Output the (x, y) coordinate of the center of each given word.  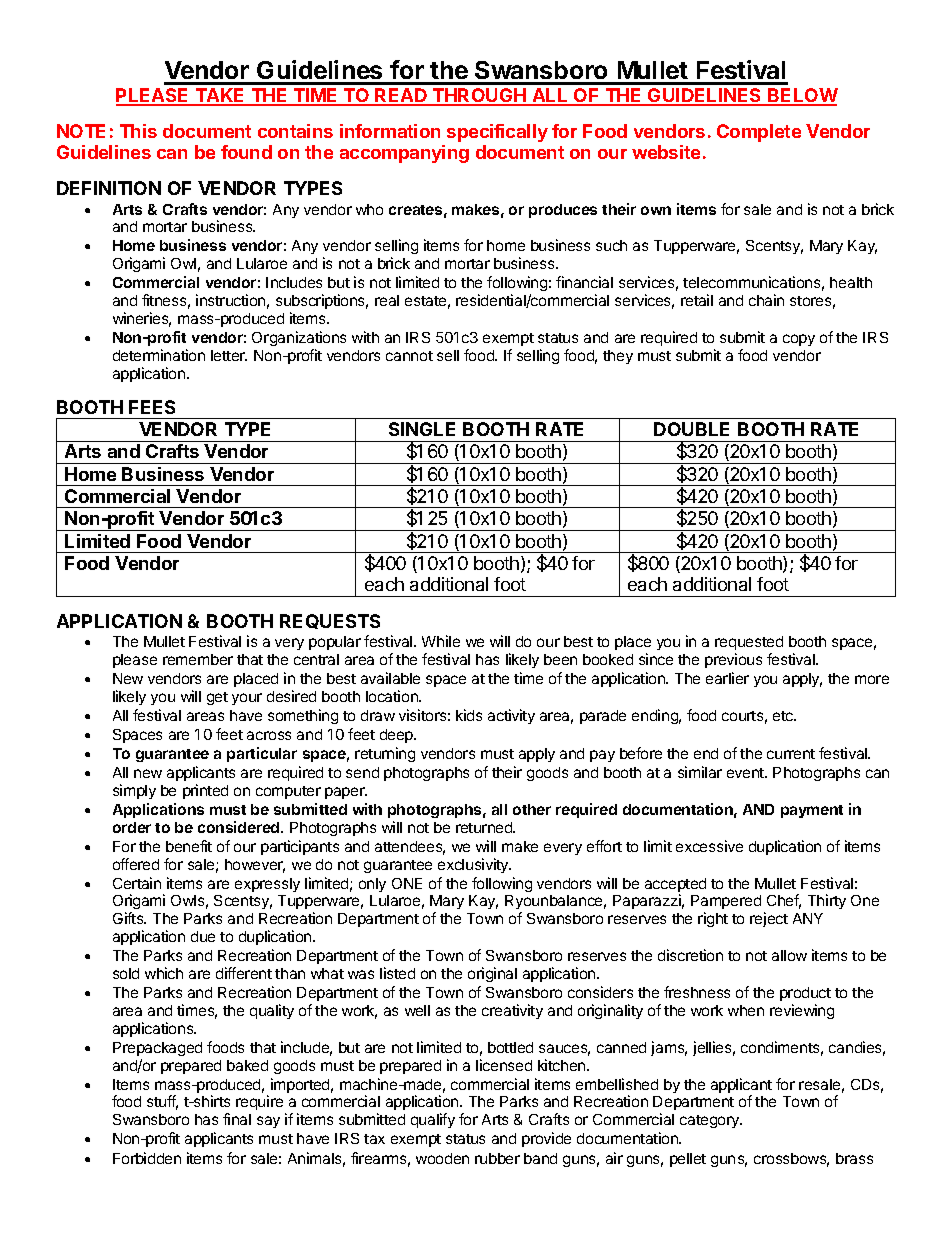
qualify (433, 1120)
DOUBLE (691, 429)
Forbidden (147, 1158)
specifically (497, 133)
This (138, 131)
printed (205, 791)
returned (485, 827)
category (710, 1121)
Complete (759, 133)
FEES (152, 407)
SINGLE (422, 429)
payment (812, 811)
